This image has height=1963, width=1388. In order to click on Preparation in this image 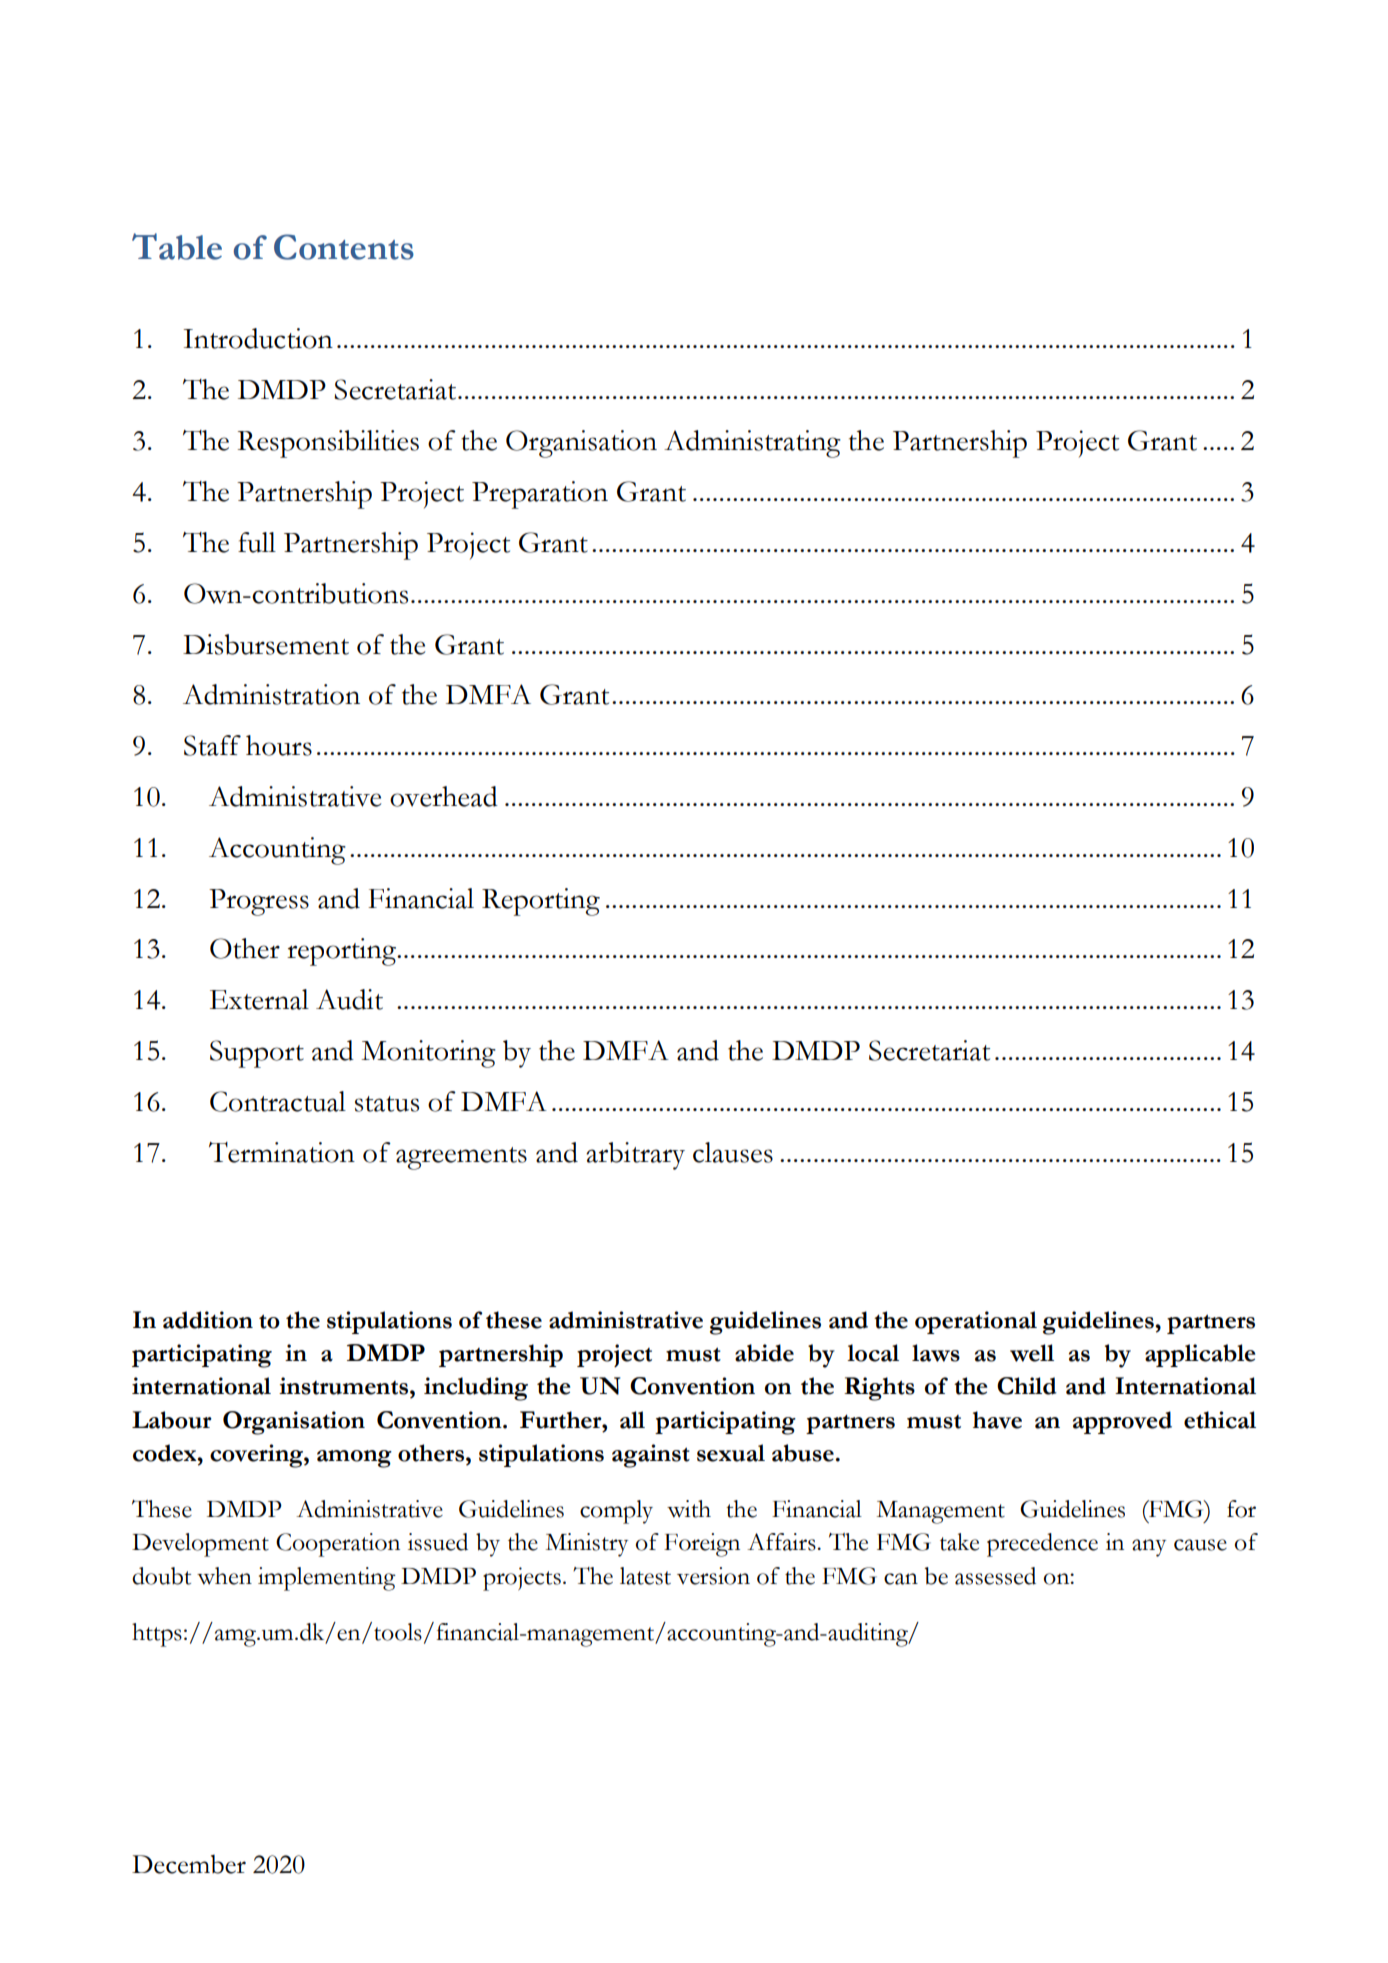, I will do `click(540, 495)`.
